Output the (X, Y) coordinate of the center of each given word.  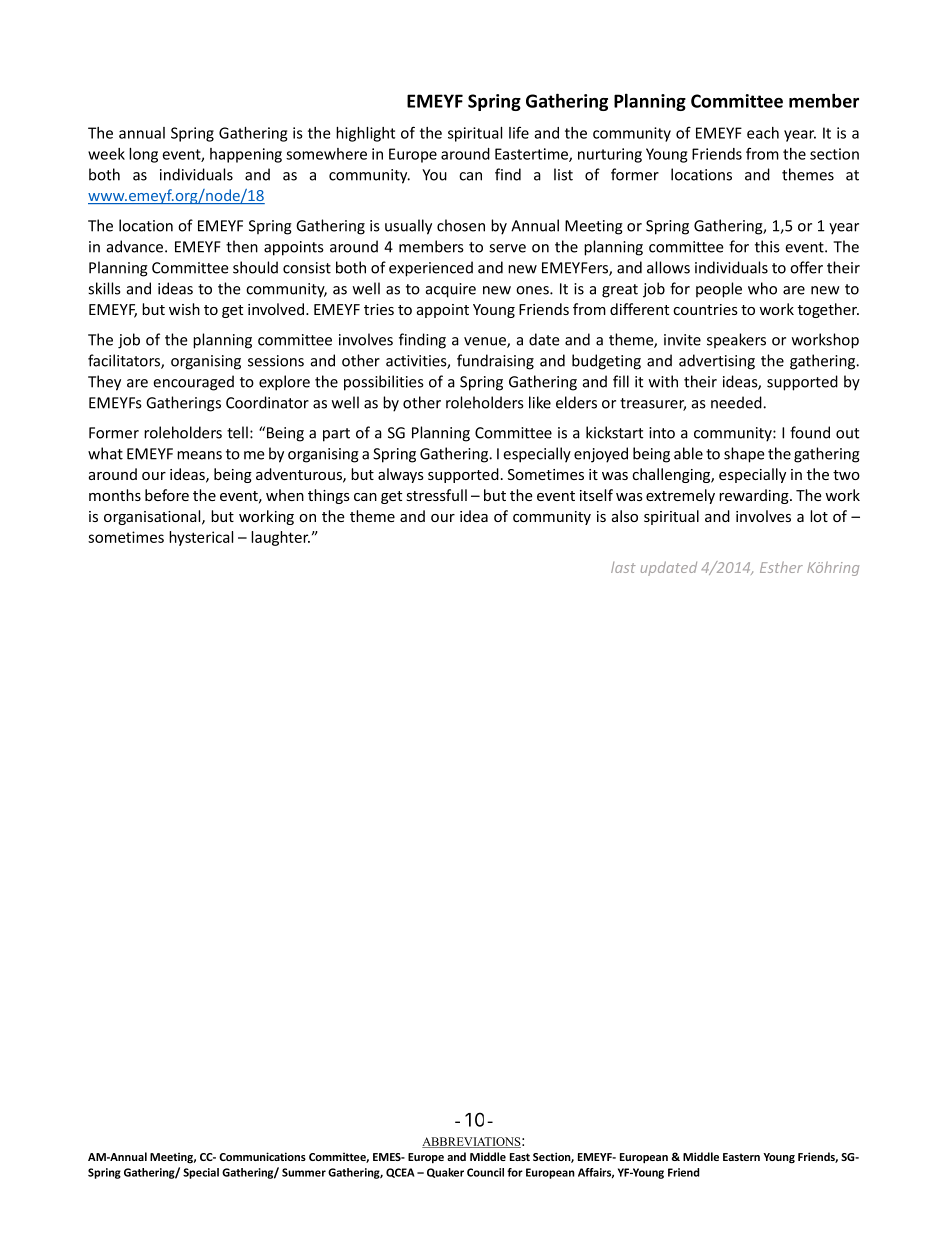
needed (737, 402)
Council (485, 1172)
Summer (304, 1172)
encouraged (193, 383)
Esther (781, 567)
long (143, 155)
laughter (280, 538)
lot (819, 516)
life (519, 132)
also (625, 516)
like (540, 402)
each (763, 133)
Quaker (445, 1173)
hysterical (201, 538)
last (623, 567)
